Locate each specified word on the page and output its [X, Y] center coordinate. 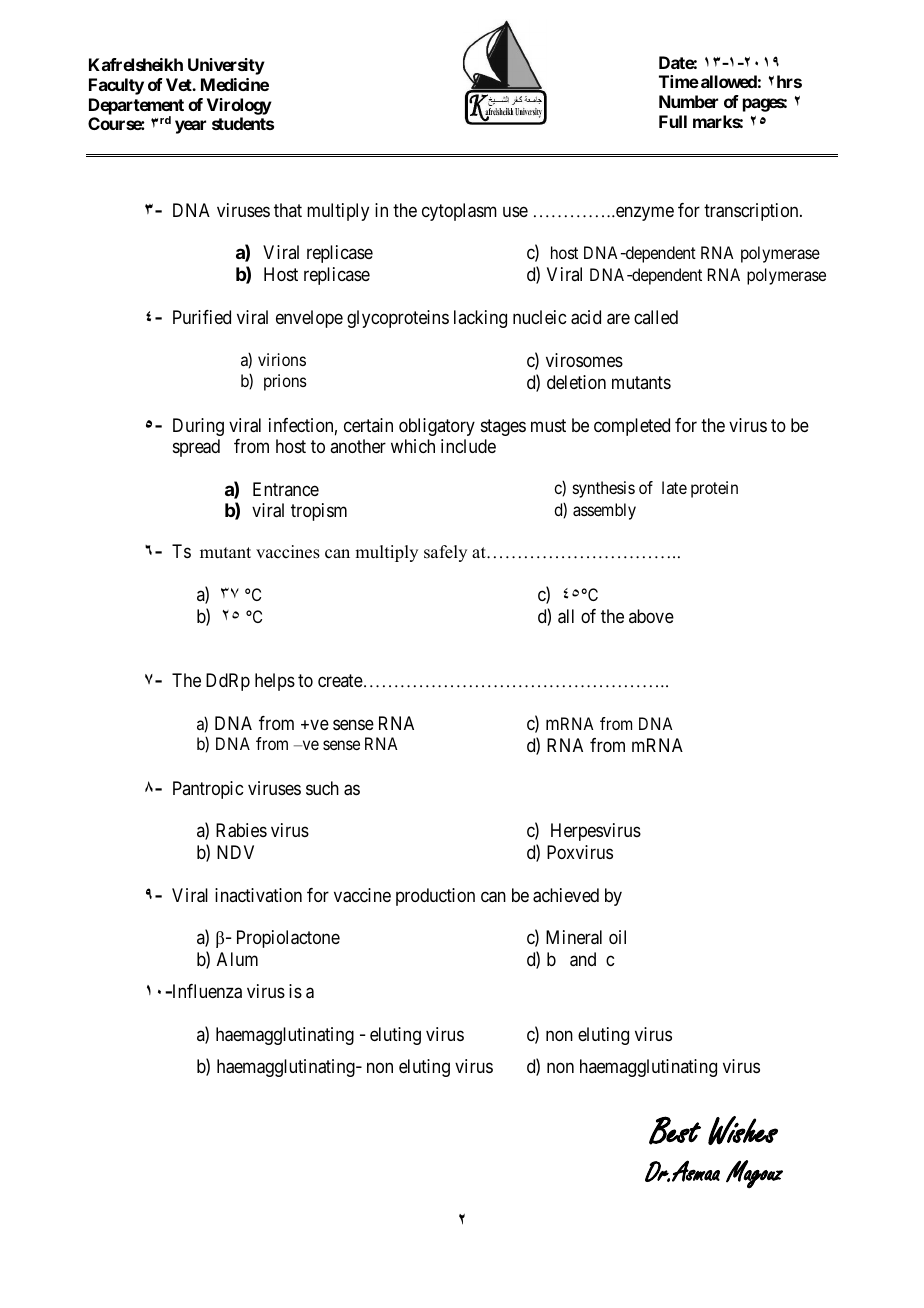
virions [282, 359]
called [656, 317]
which [413, 446]
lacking [480, 319]
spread [196, 448]
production [435, 897]
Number [688, 101]
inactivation [258, 895]
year [190, 127]
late [674, 487]
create [340, 681]
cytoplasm [459, 212]
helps [275, 682]
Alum [237, 959]
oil [617, 937]
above [651, 616]
